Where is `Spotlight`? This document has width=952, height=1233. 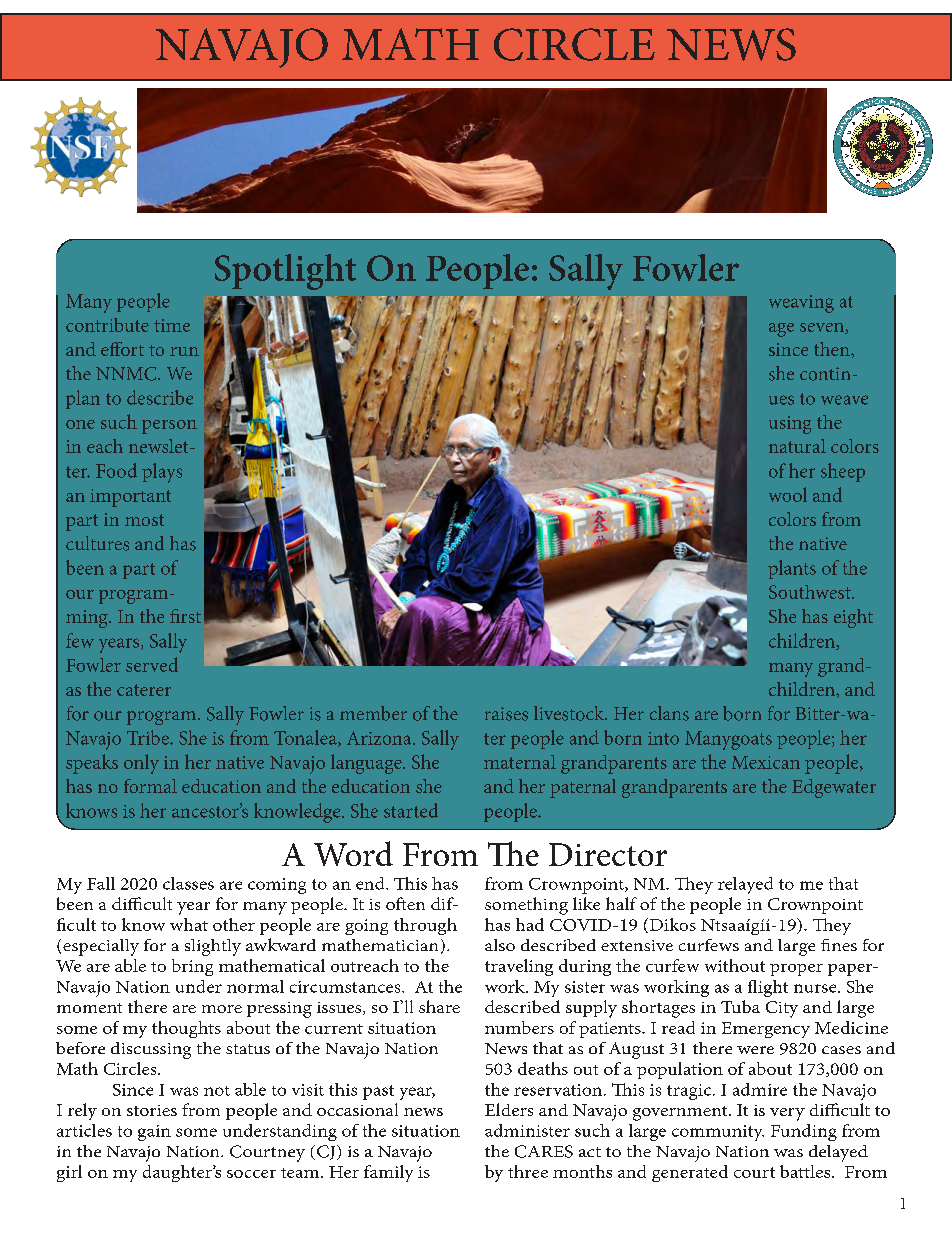 Spotlight is located at coordinates (285, 272).
